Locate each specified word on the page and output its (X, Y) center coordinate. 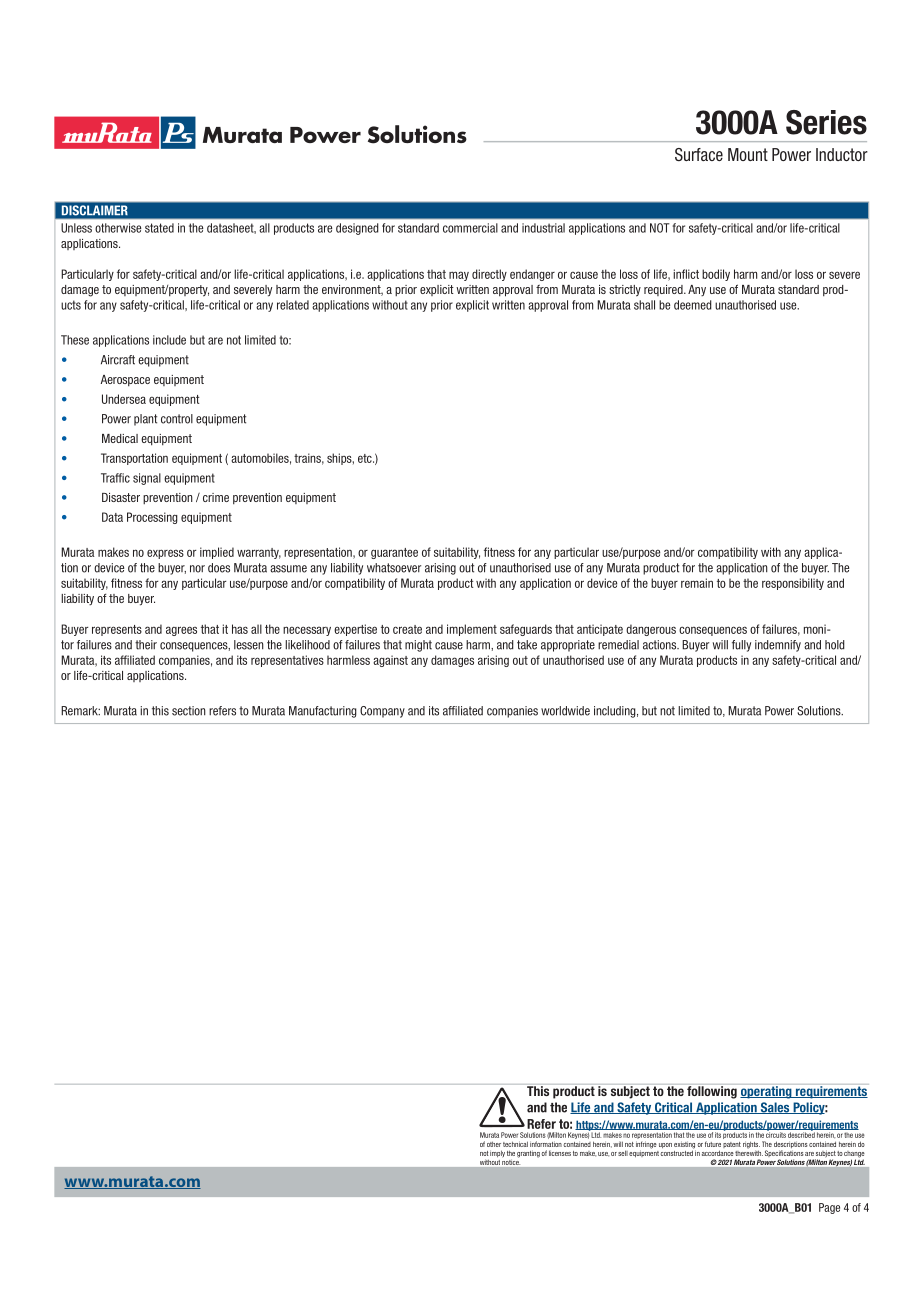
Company (382, 712)
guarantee (394, 553)
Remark (80, 711)
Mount (748, 154)
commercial (470, 228)
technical (515, 1144)
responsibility (793, 584)
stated (159, 228)
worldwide (565, 711)
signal (147, 479)
